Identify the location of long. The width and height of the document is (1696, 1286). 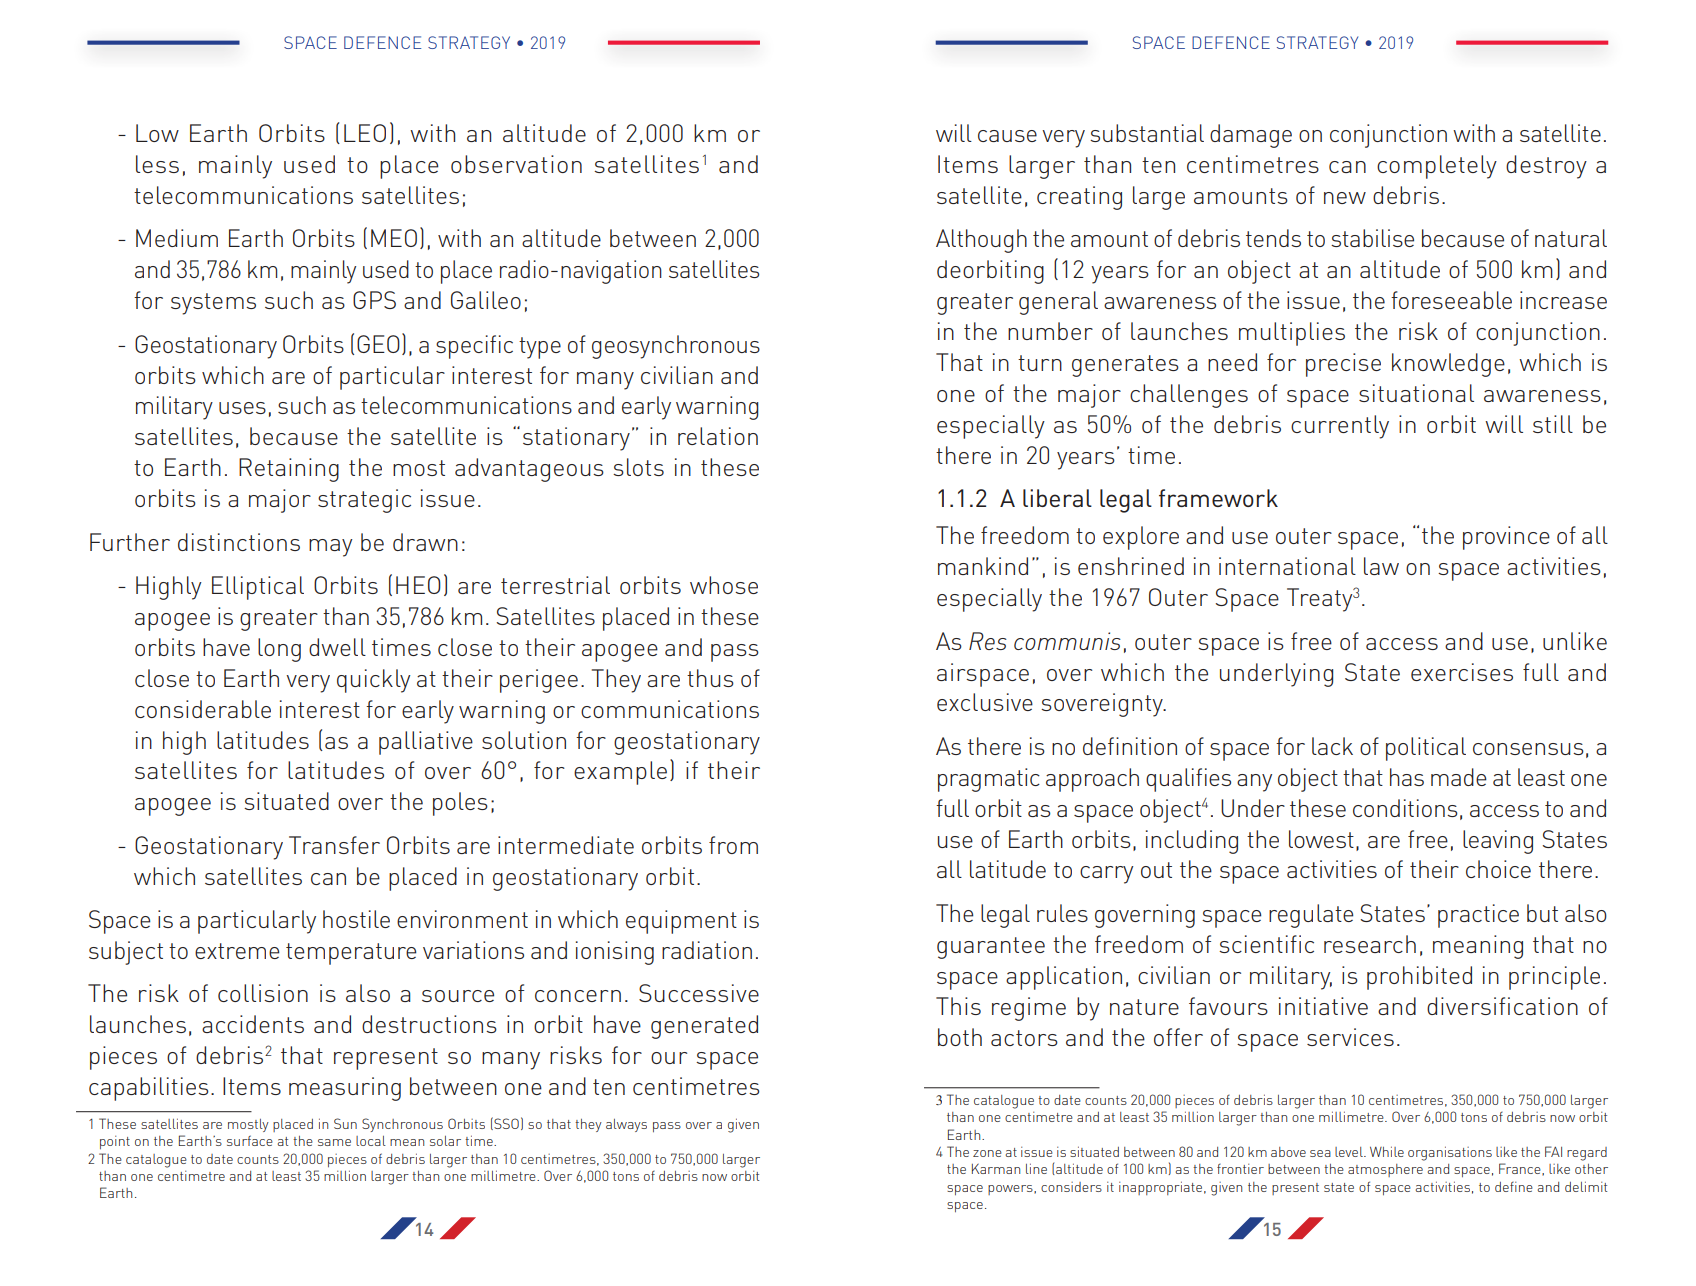
(279, 650).
